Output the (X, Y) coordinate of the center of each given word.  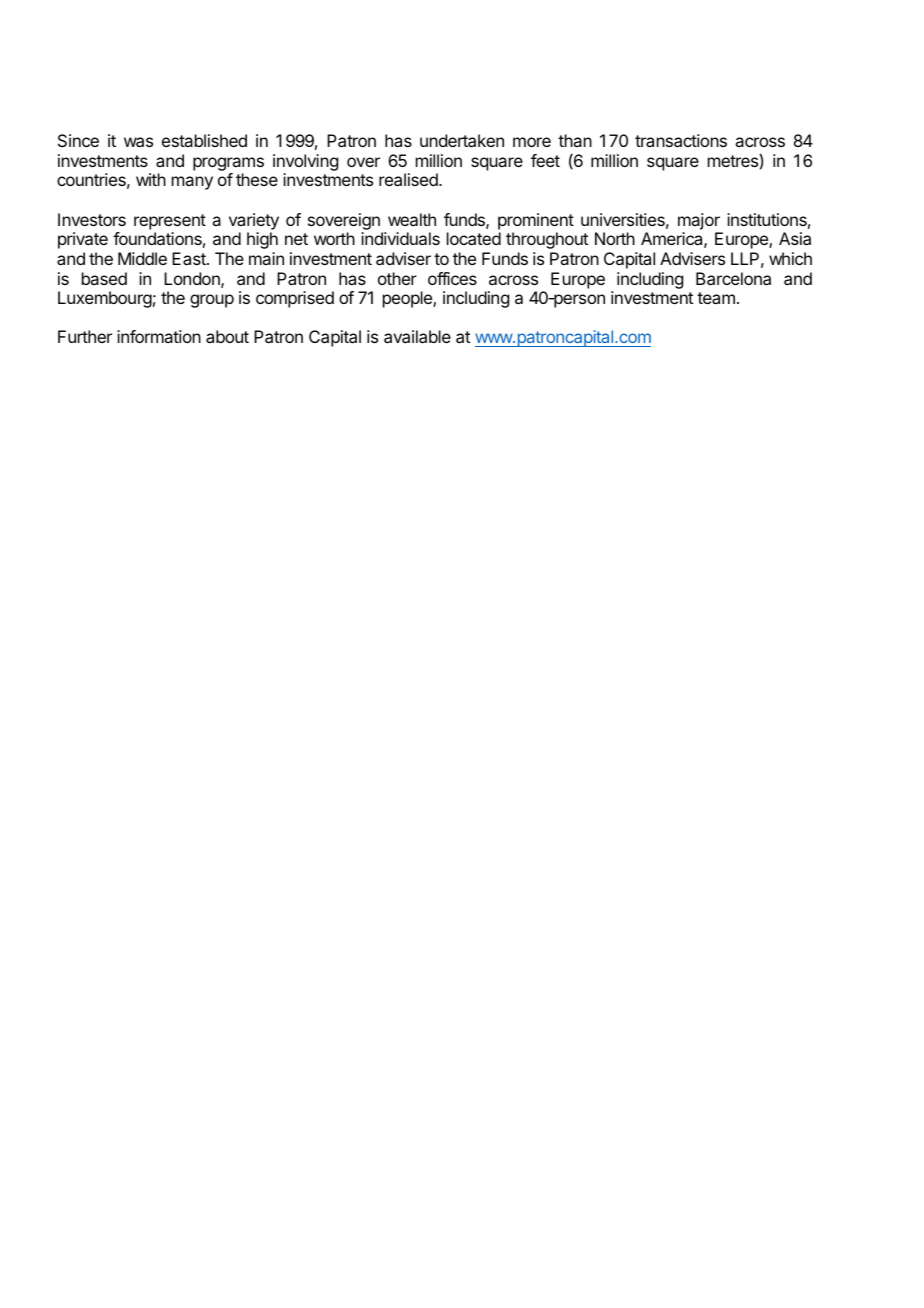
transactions (681, 140)
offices (452, 278)
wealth (412, 219)
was (138, 142)
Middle (142, 258)
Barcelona (733, 278)
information (159, 336)
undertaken (462, 140)
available (417, 336)
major (699, 221)
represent (170, 222)
